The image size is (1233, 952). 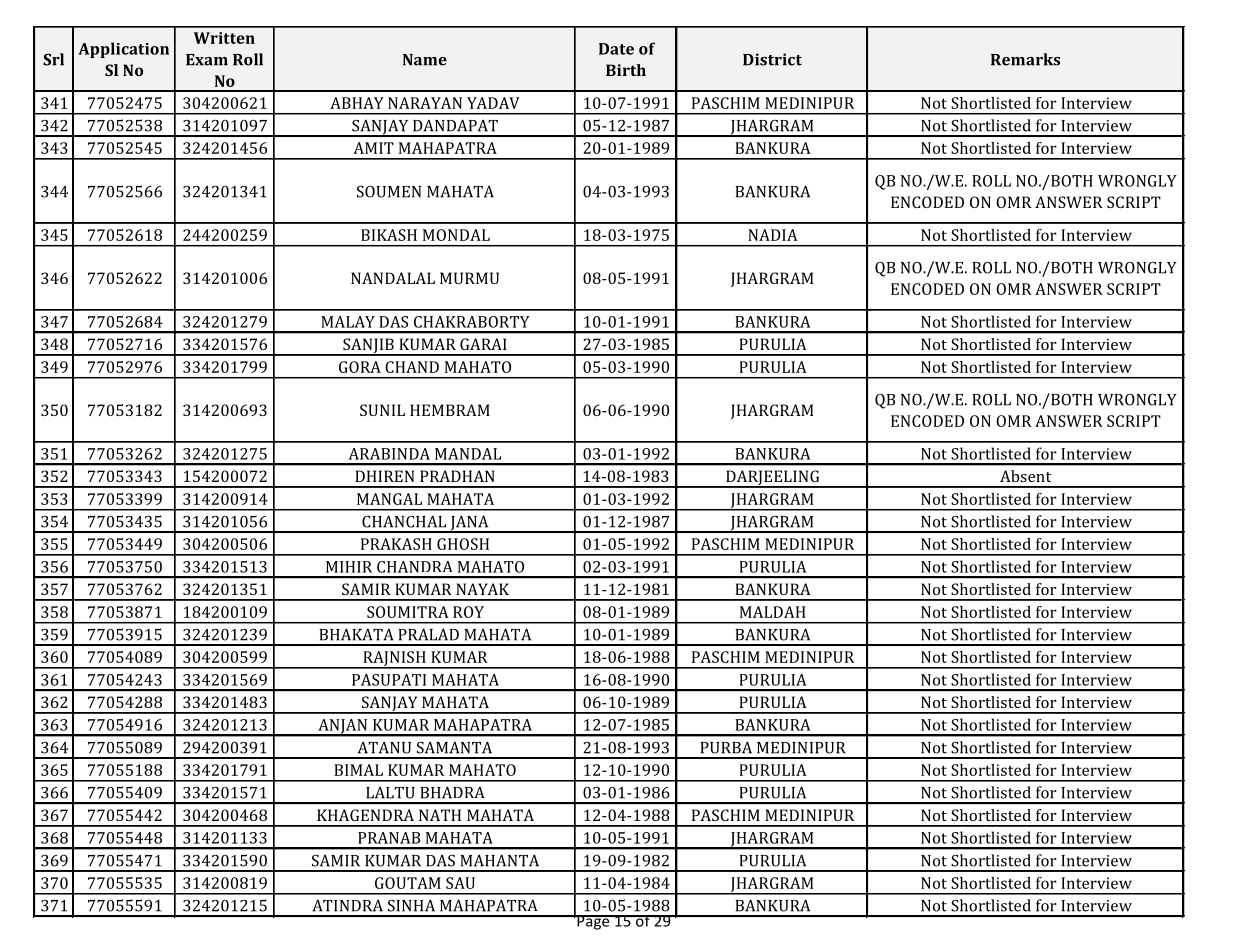 I want to click on NADIA, so click(x=773, y=235).
